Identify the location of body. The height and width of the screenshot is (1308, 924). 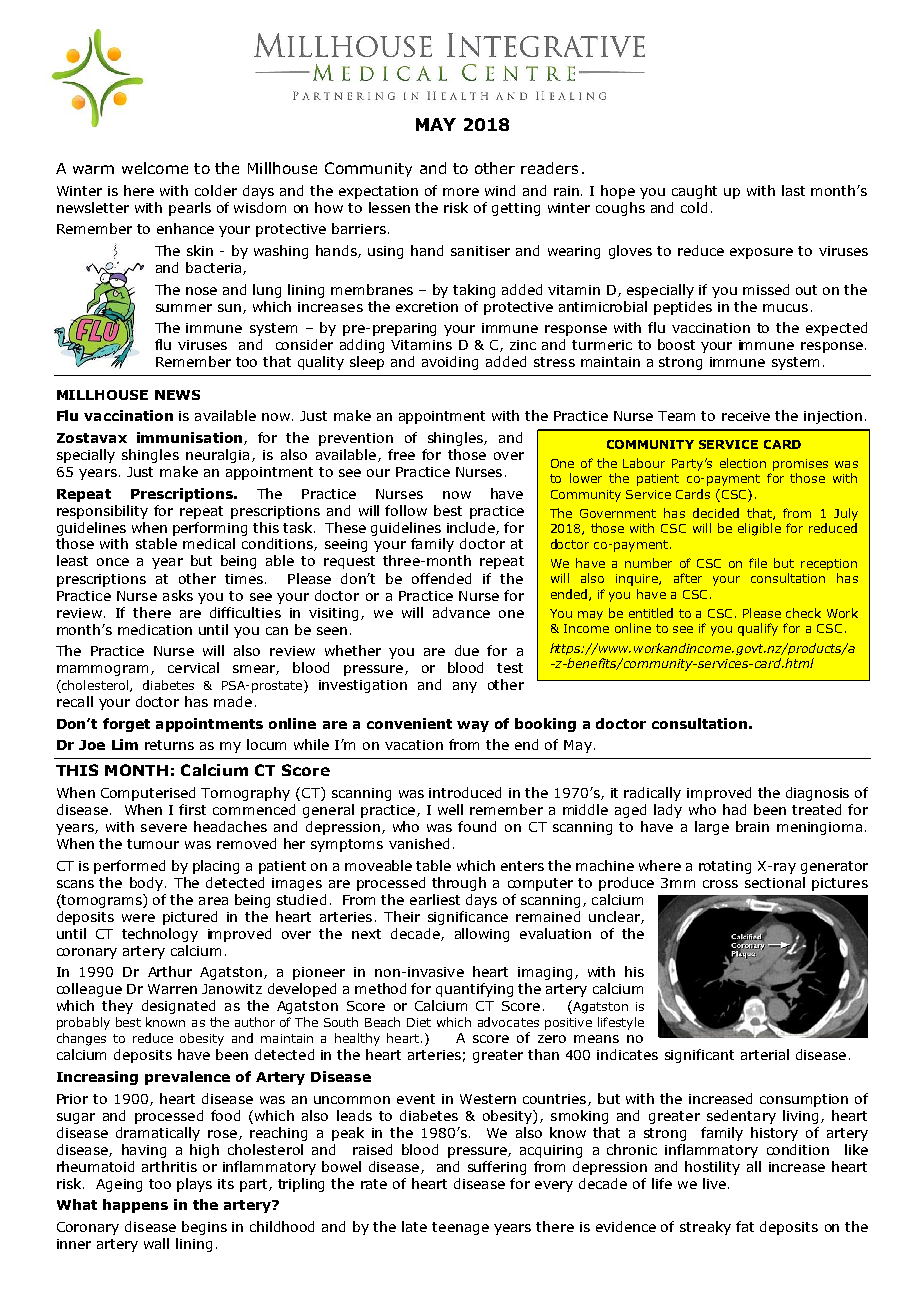
(146, 884).
